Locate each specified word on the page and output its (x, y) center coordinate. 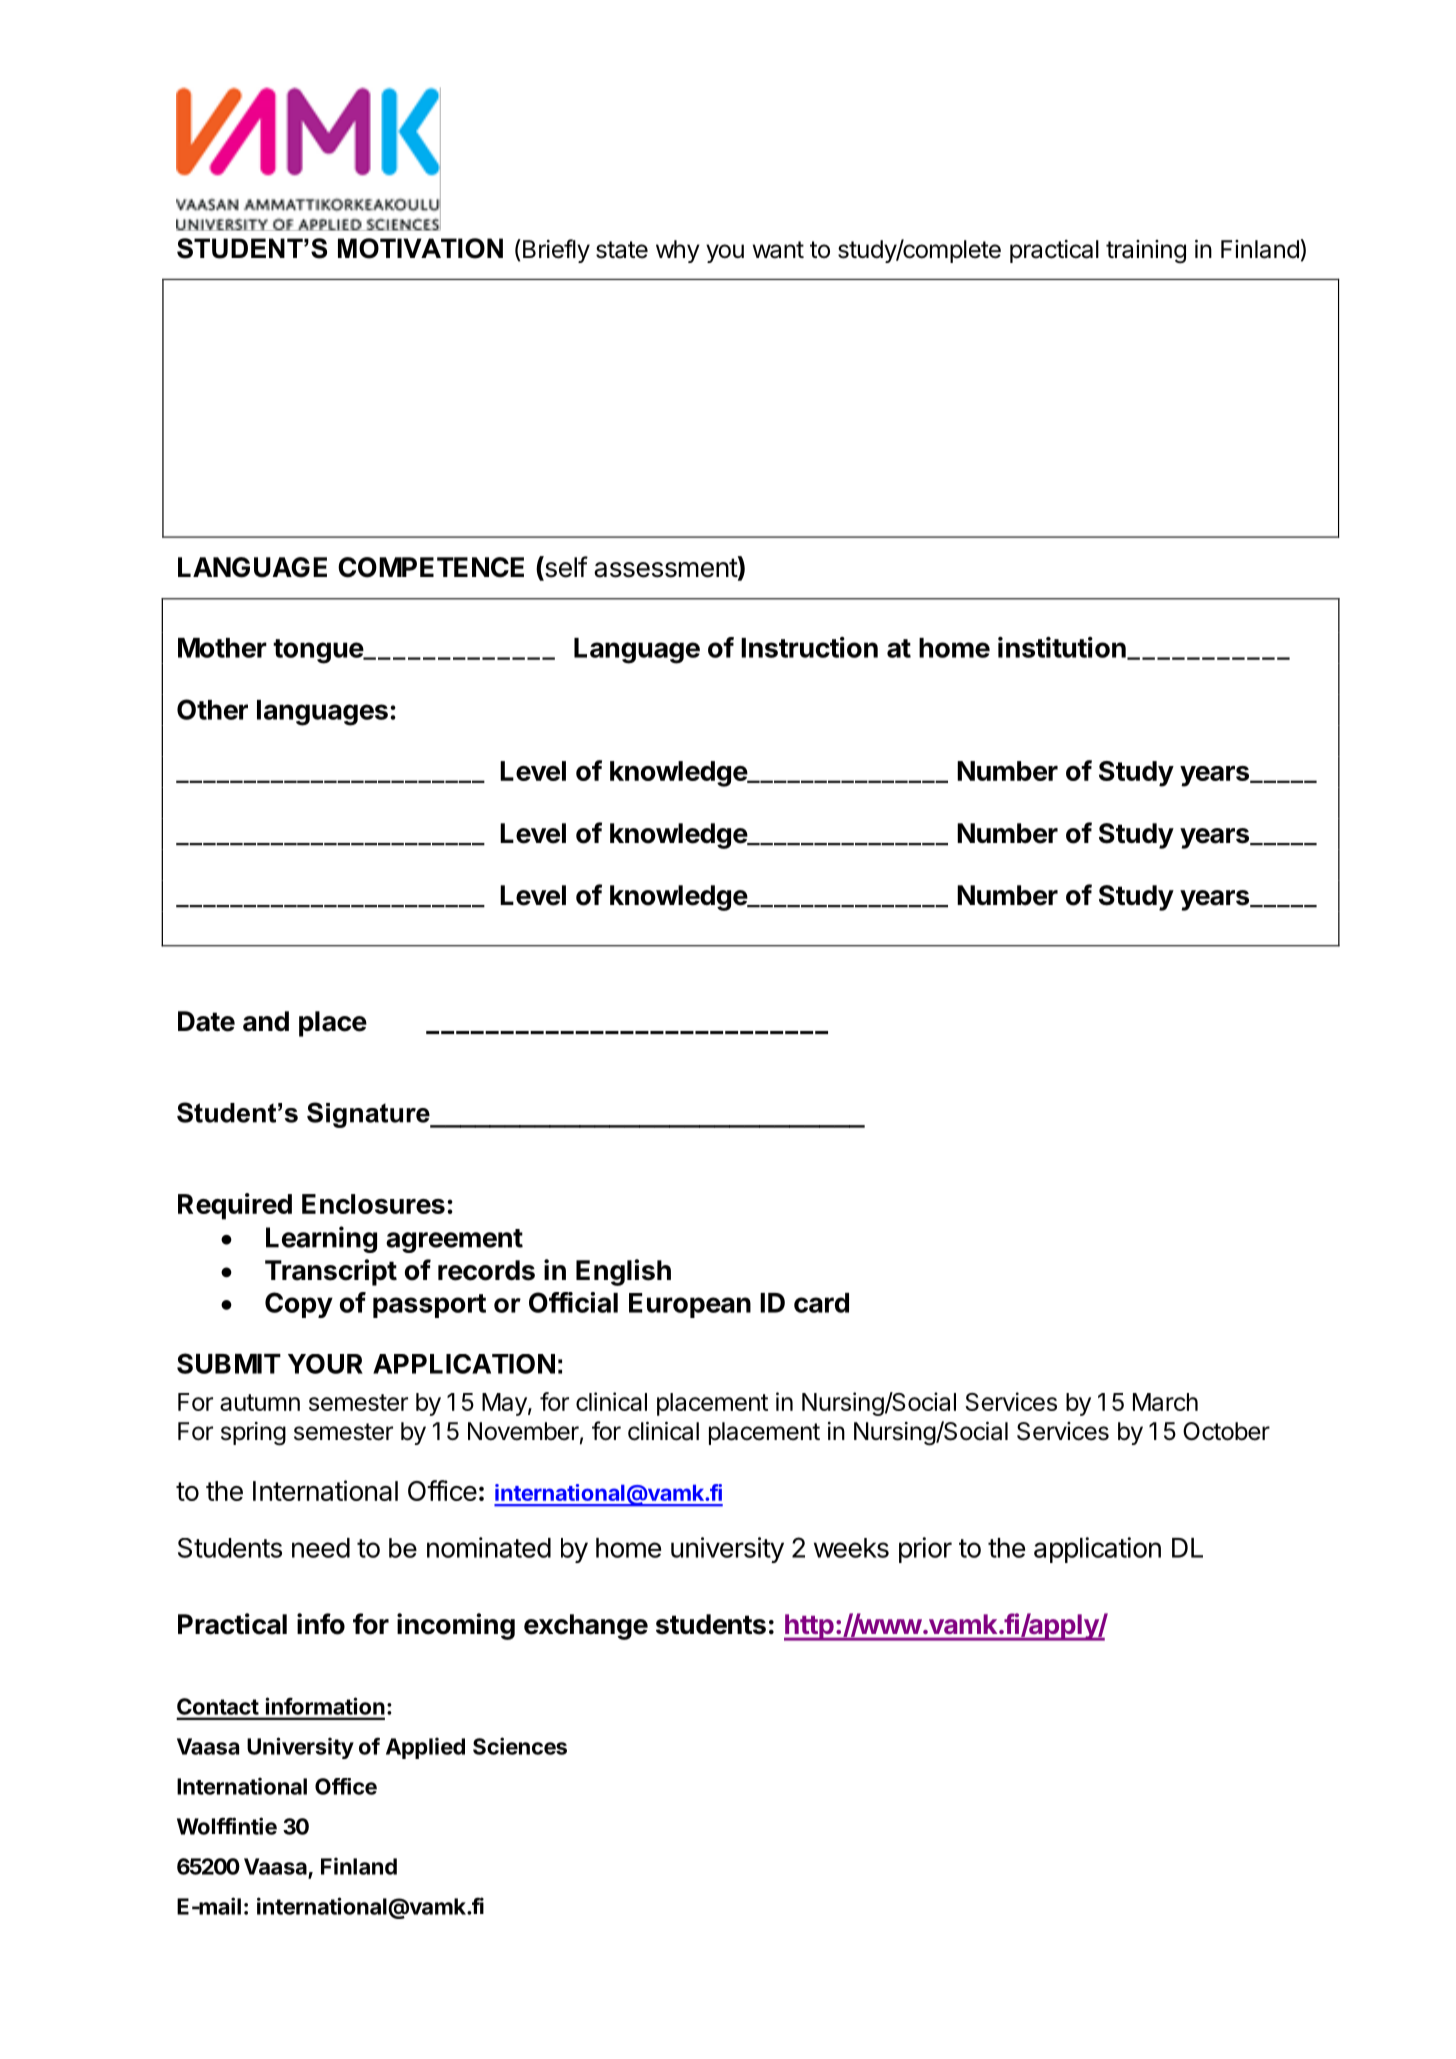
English (623, 1272)
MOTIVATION (420, 248)
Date (206, 1021)
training (1146, 252)
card (821, 1303)
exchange (586, 1627)
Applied (425, 1748)
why (678, 251)
